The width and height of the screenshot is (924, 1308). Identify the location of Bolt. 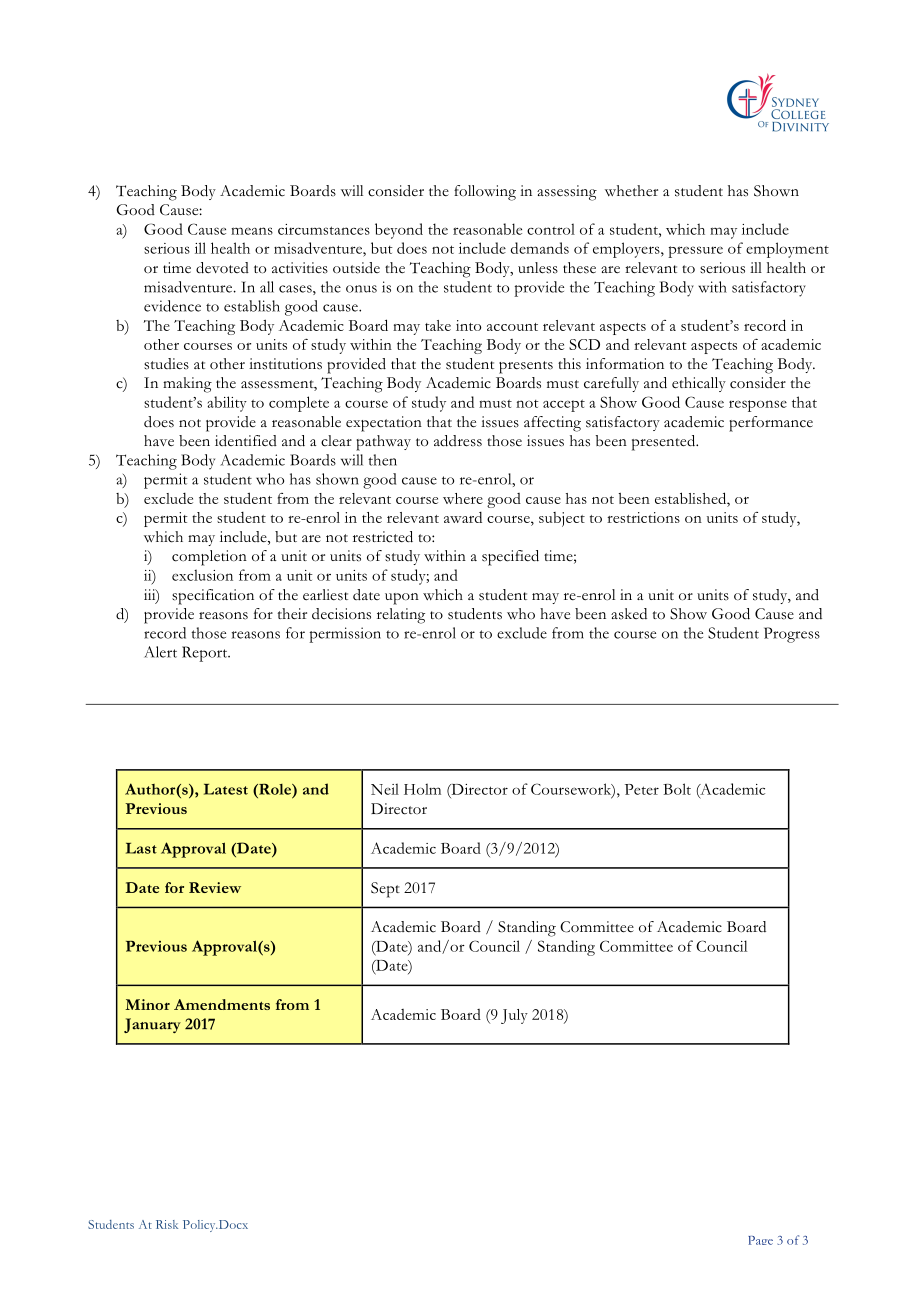
(677, 789).
